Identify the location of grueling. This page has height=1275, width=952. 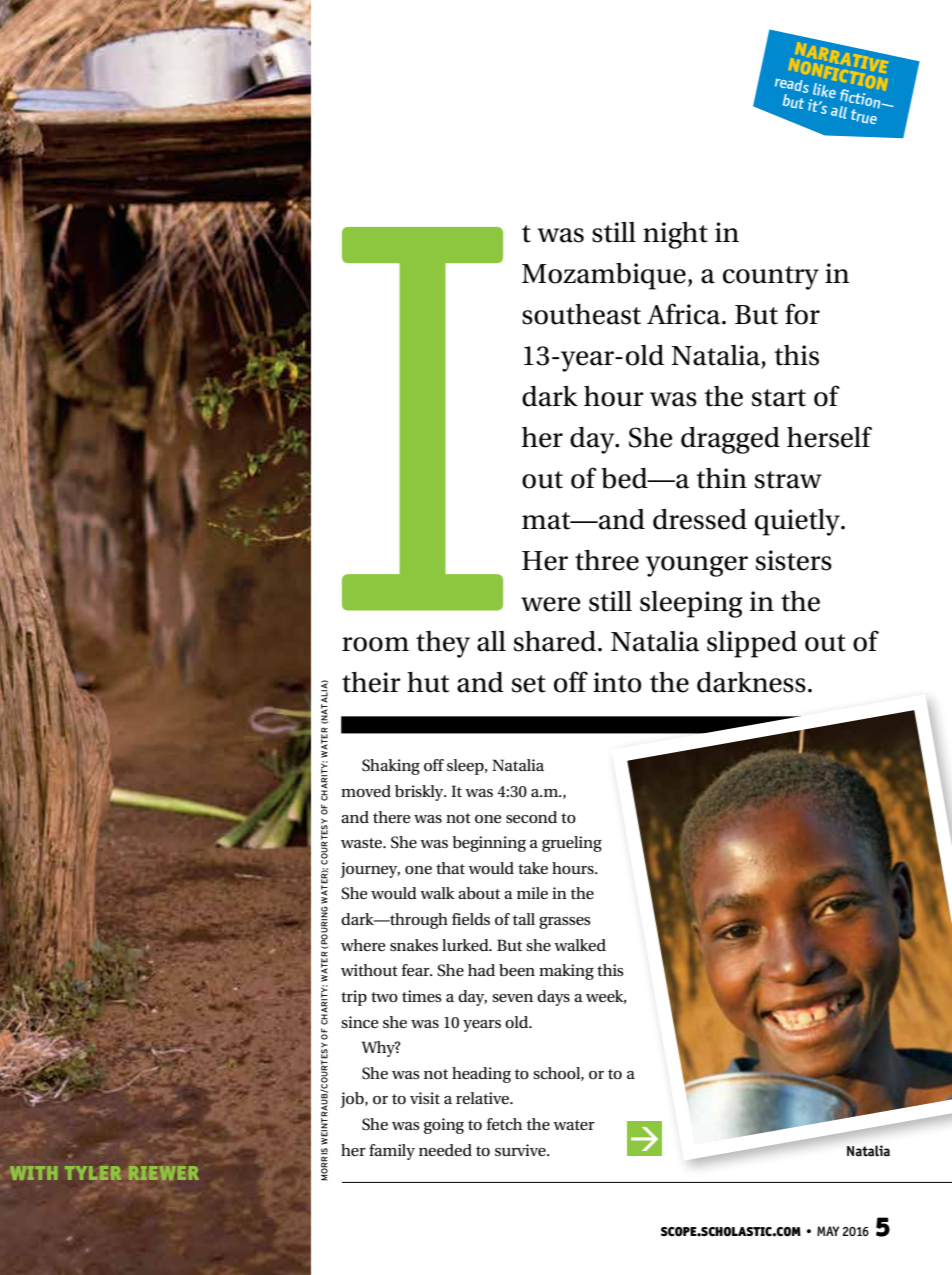
(572, 844).
